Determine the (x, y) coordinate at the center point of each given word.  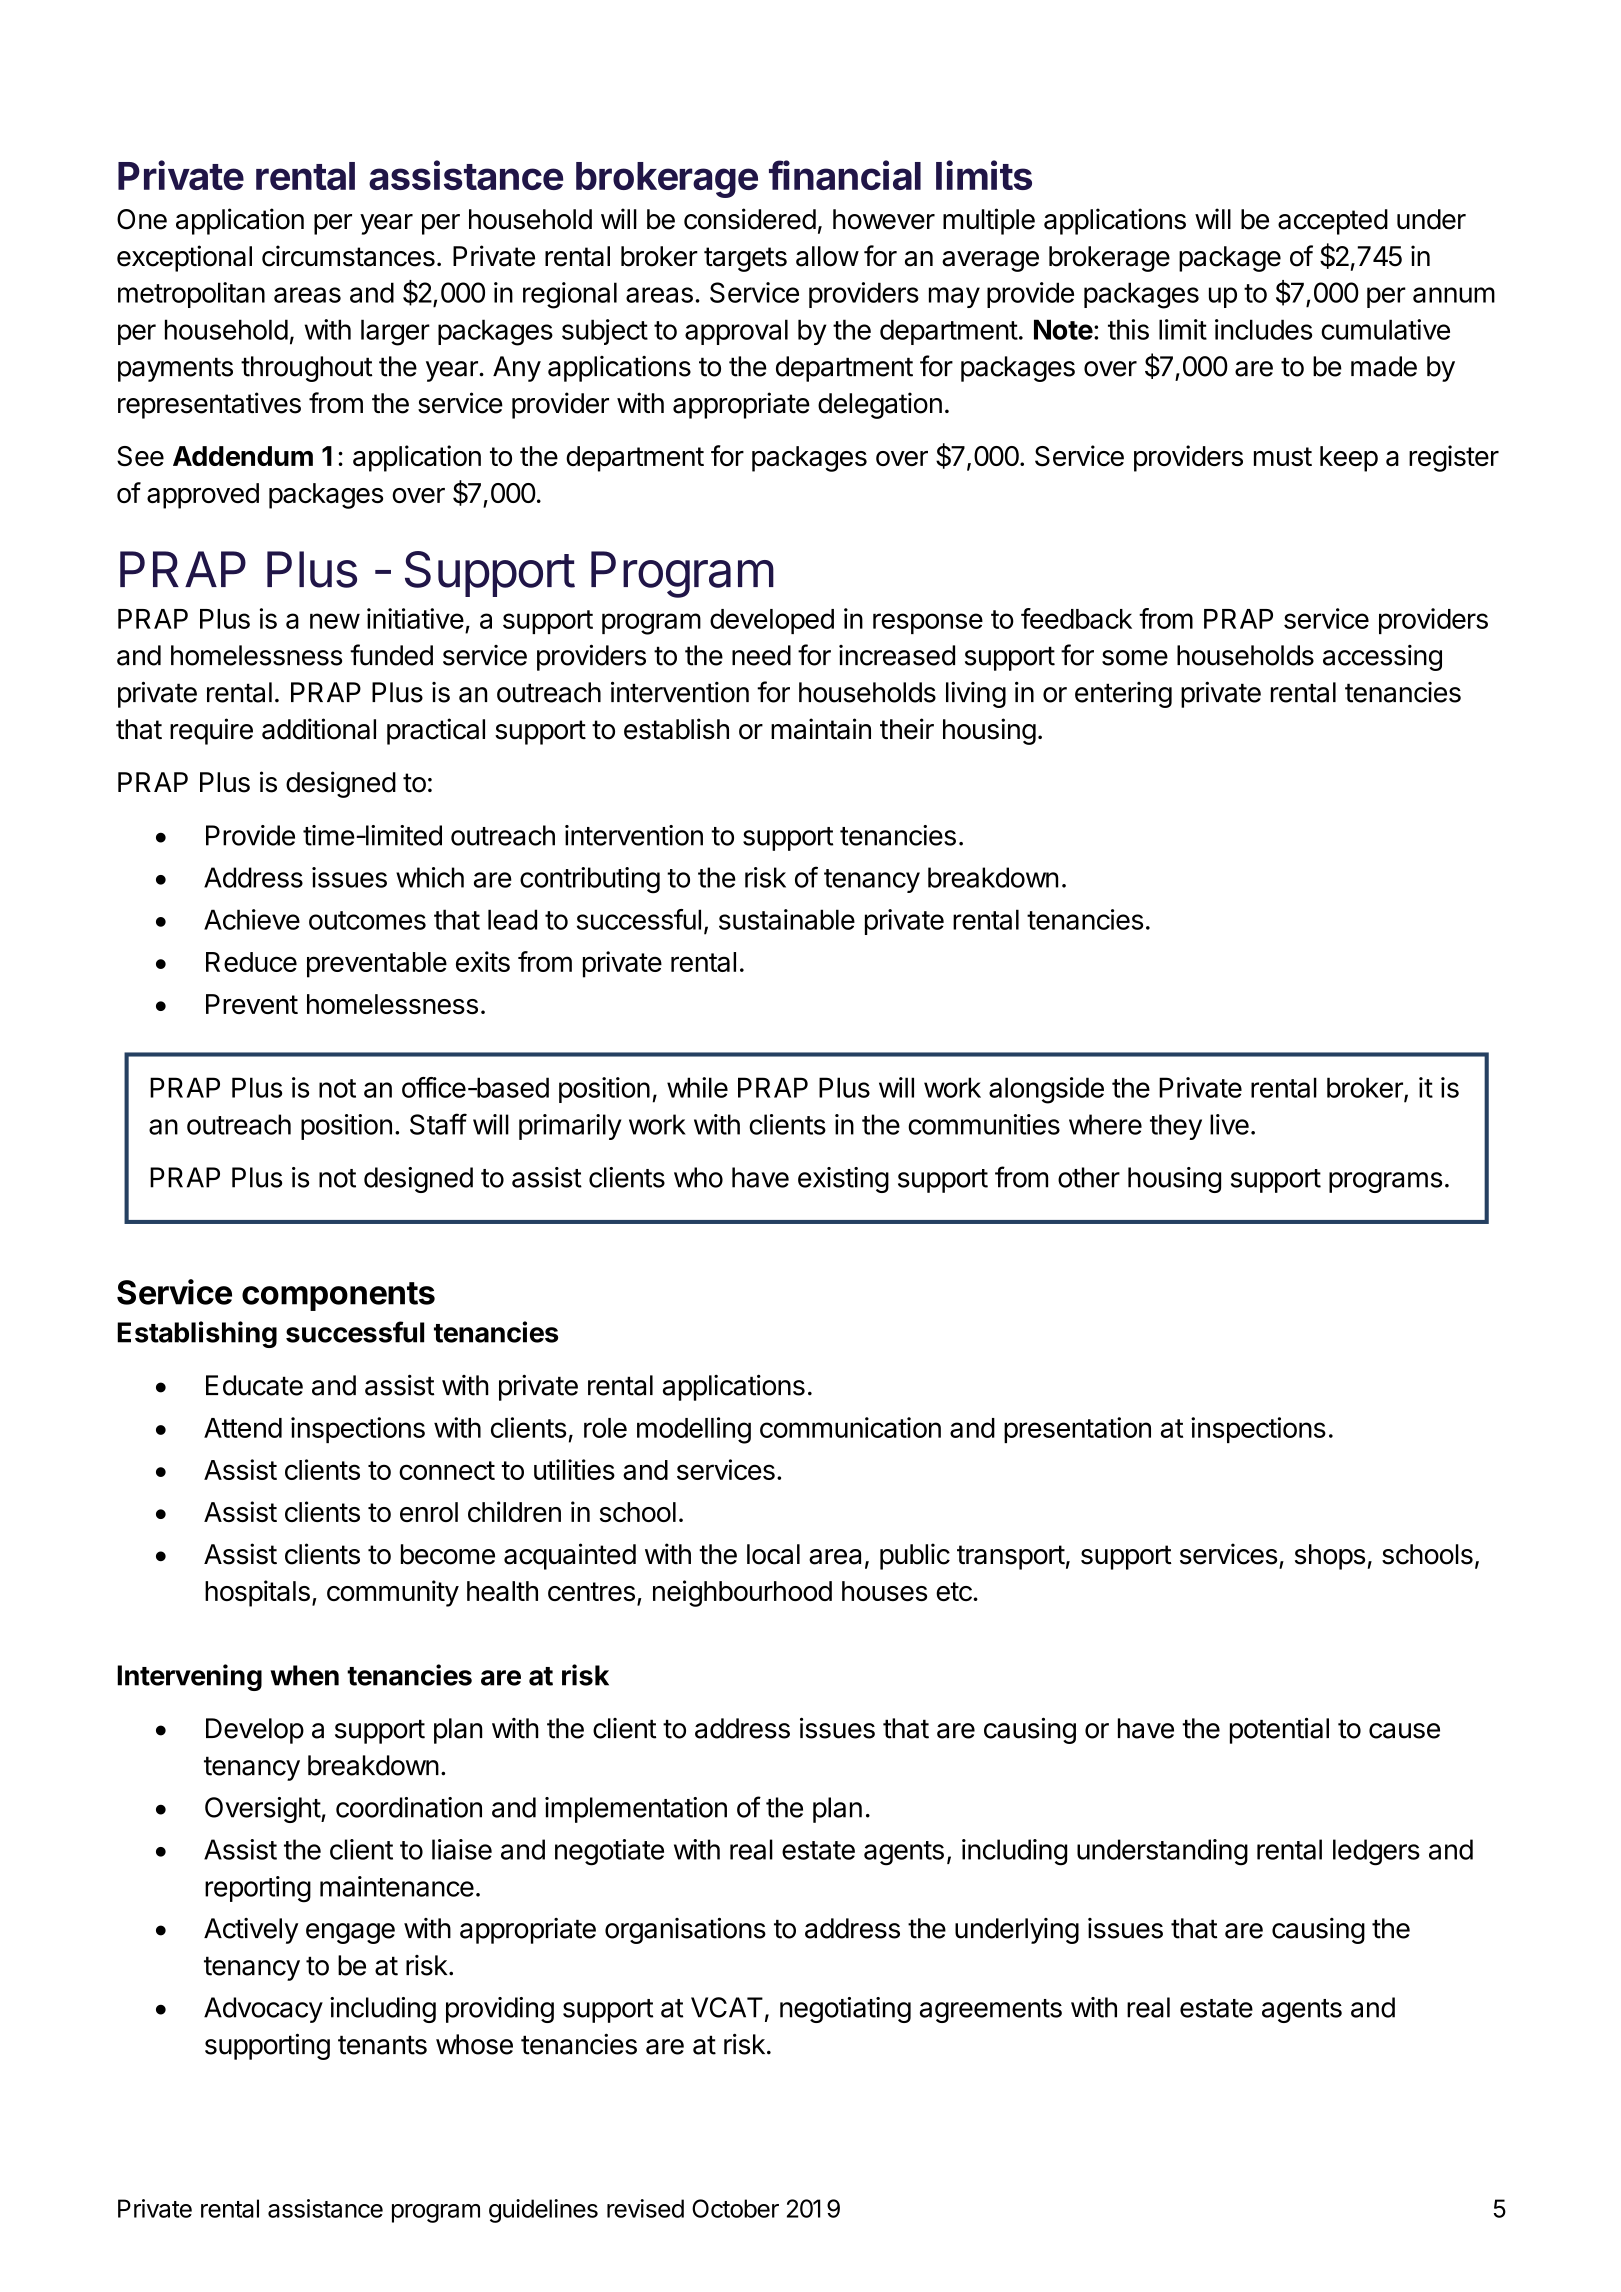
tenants (382, 2045)
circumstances (348, 256)
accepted (1333, 222)
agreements (991, 2011)
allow (827, 256)
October (735, 2208)
